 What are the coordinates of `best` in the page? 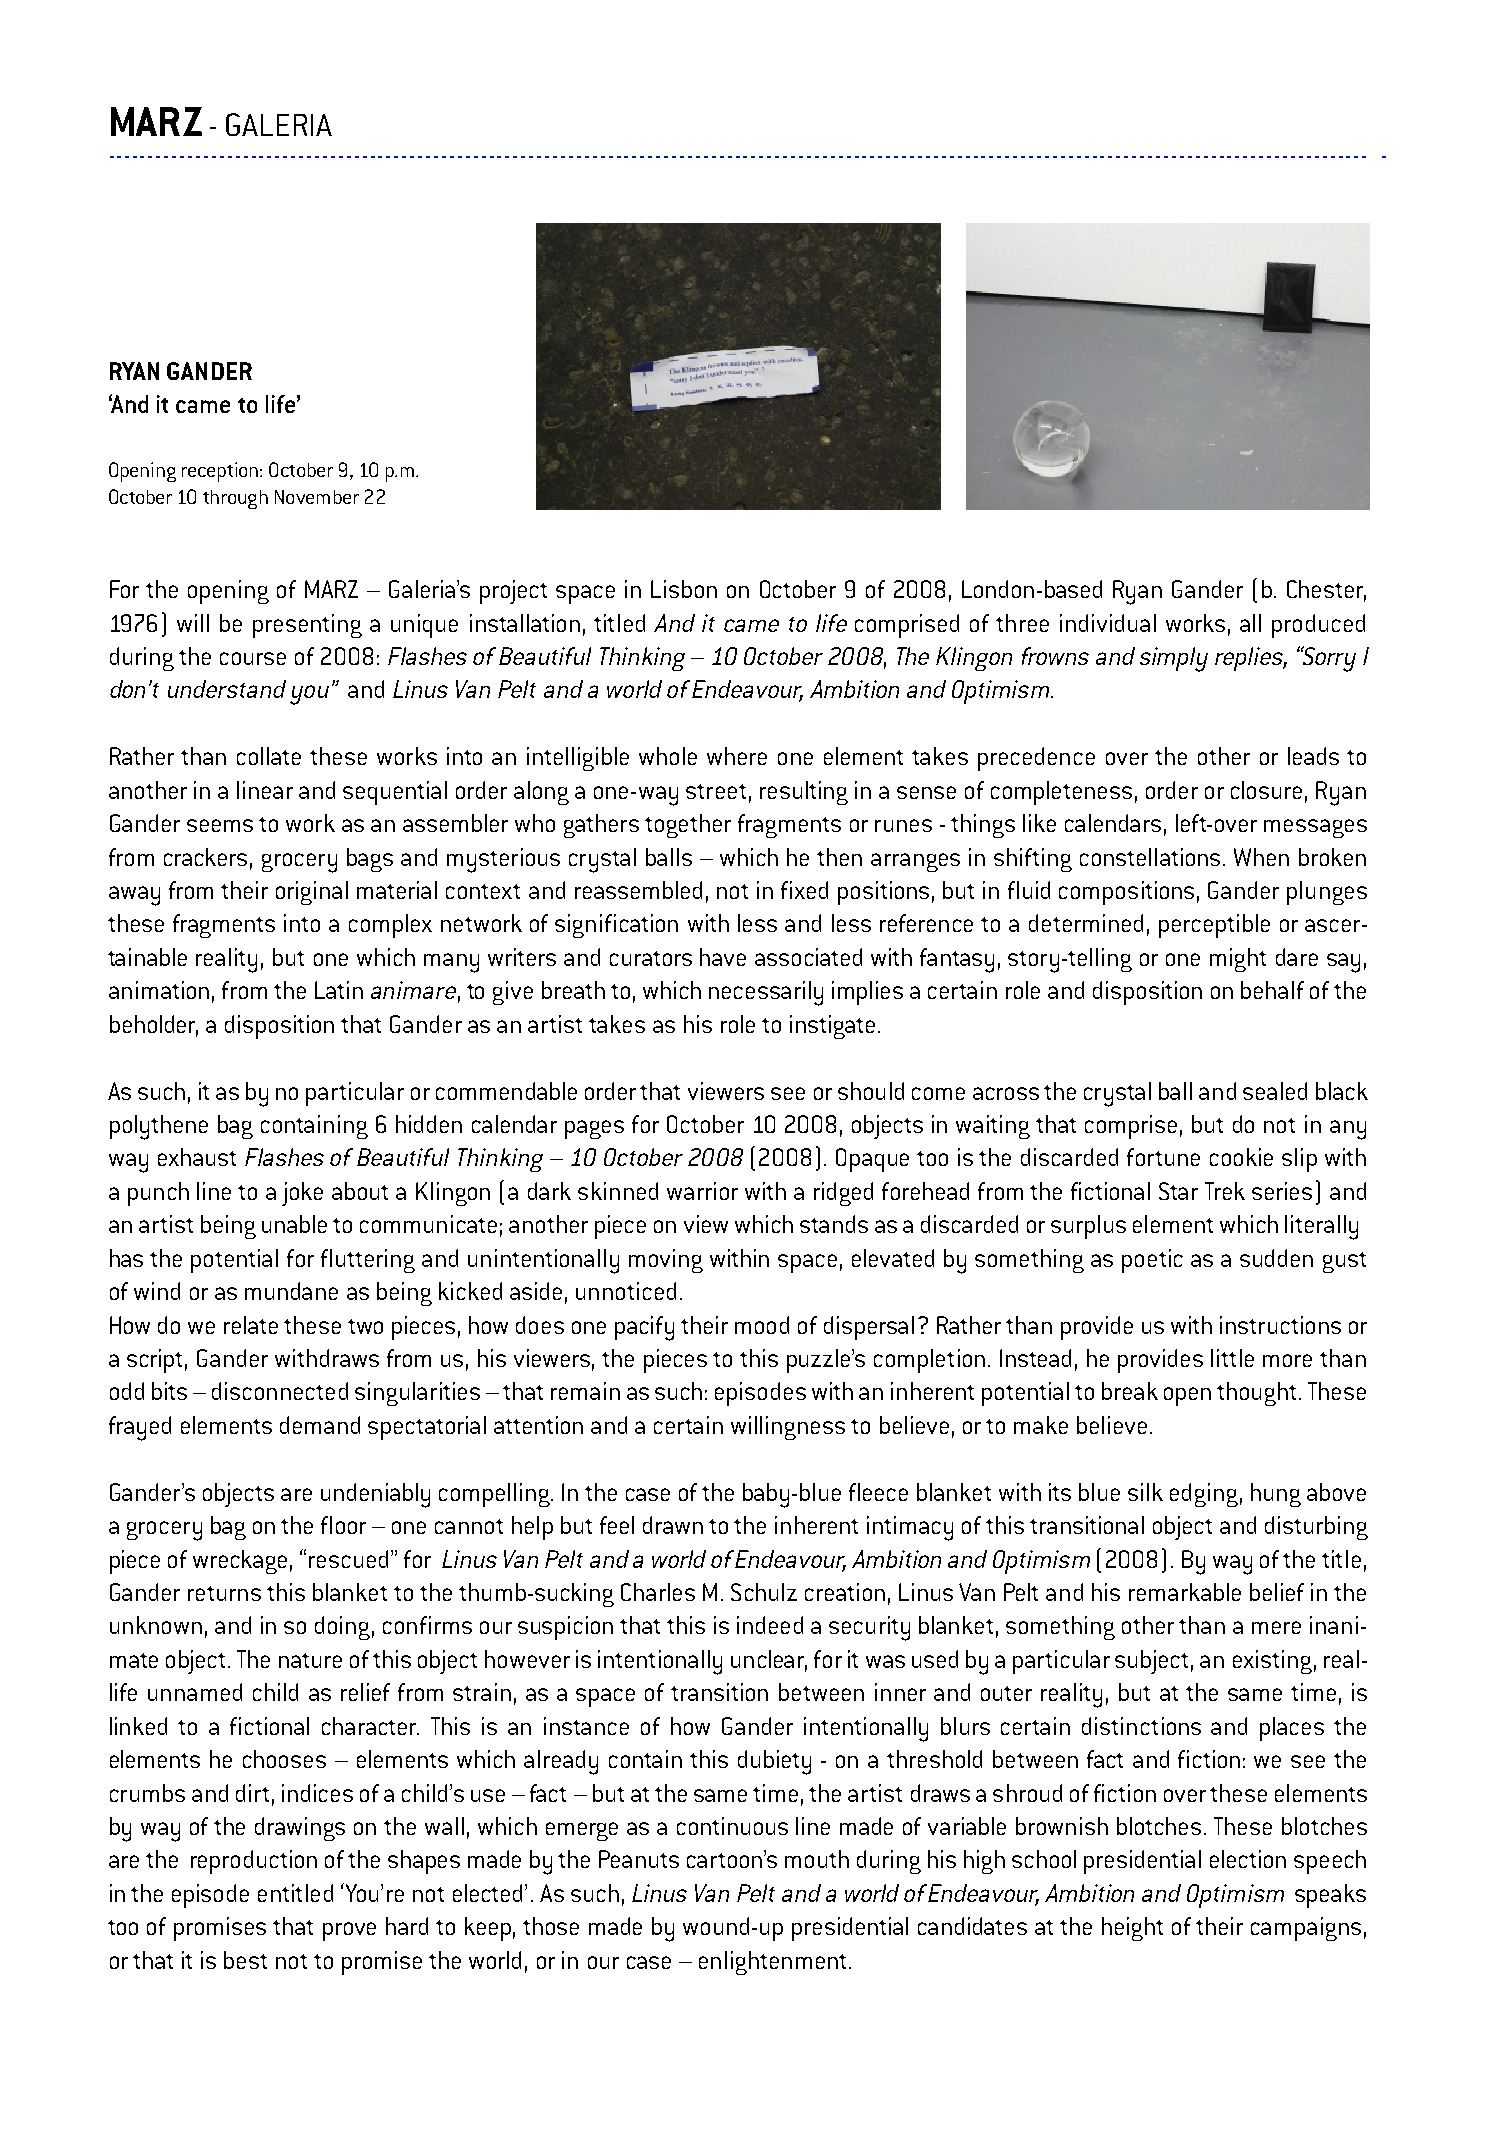 It's located at (245, 1960).
